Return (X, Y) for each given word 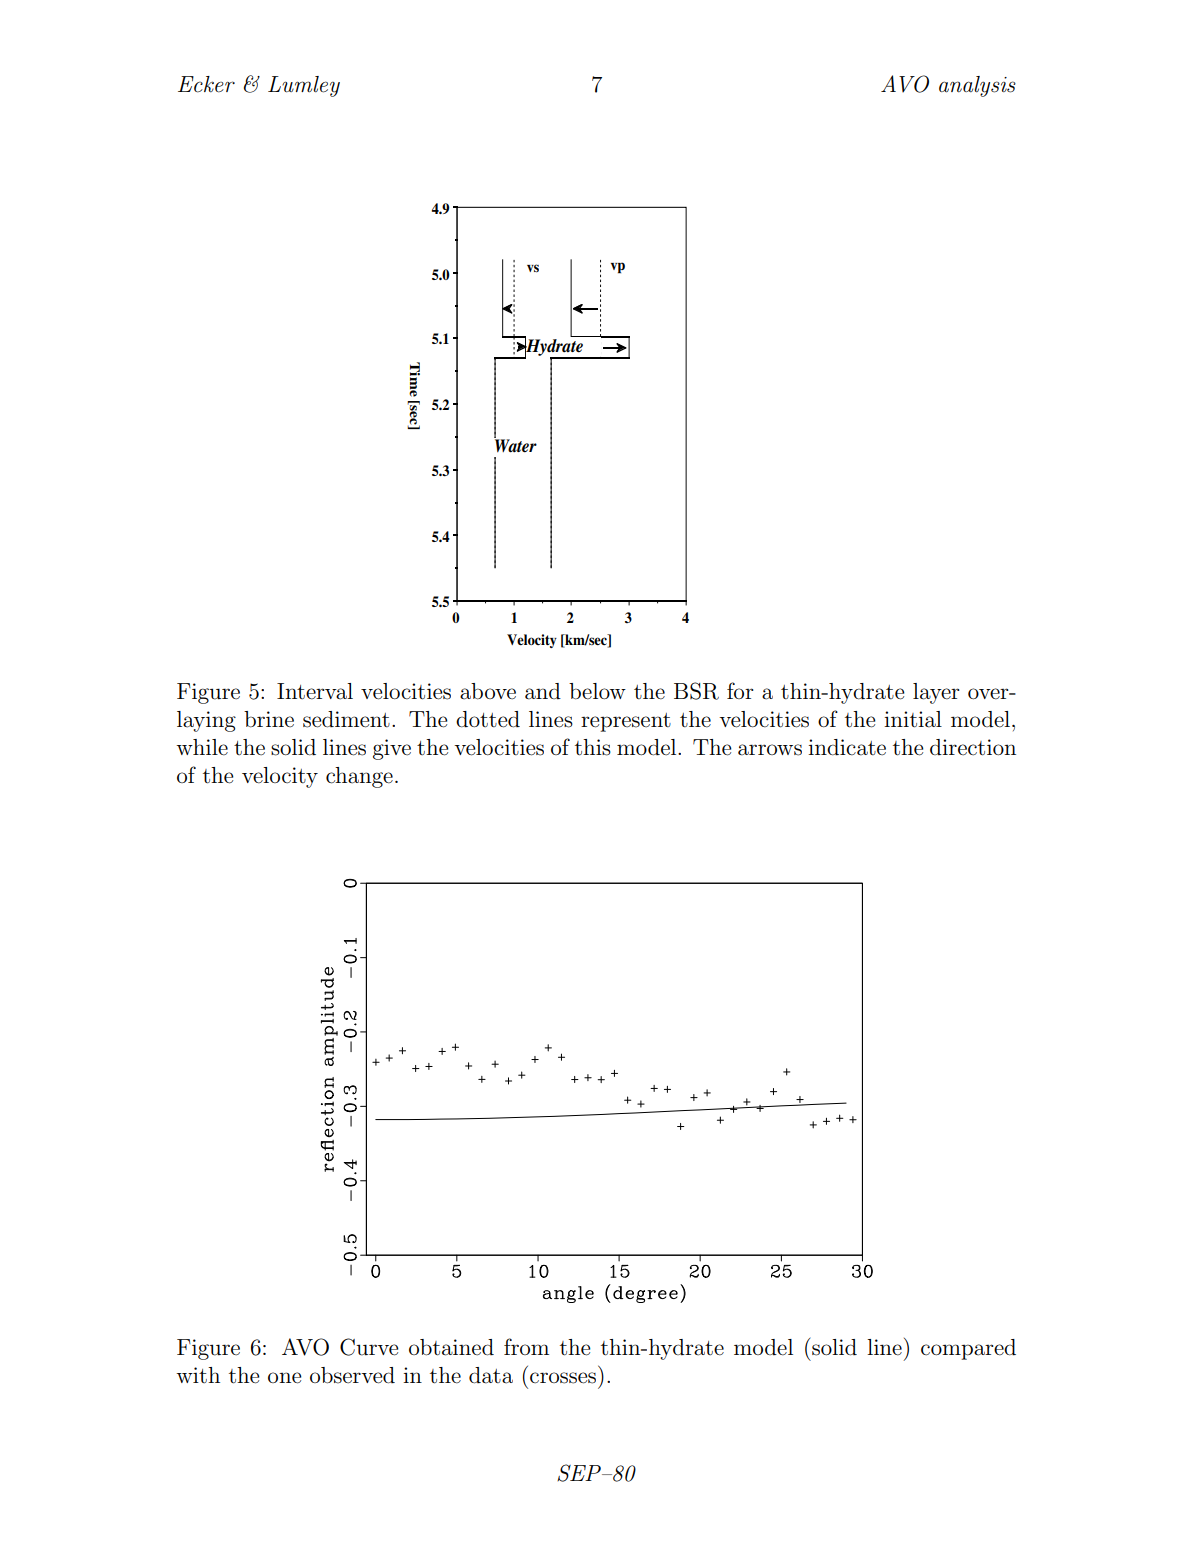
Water (515, 445)
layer (936, 693)
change (359, 777)
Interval (315, 691)
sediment (346, 719)
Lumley (304, 86)
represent (626, 722)
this (593, 747)
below (597, 691)
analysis (977, 86)
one (285, 1378)
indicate (847, 747)
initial (913, 719)
